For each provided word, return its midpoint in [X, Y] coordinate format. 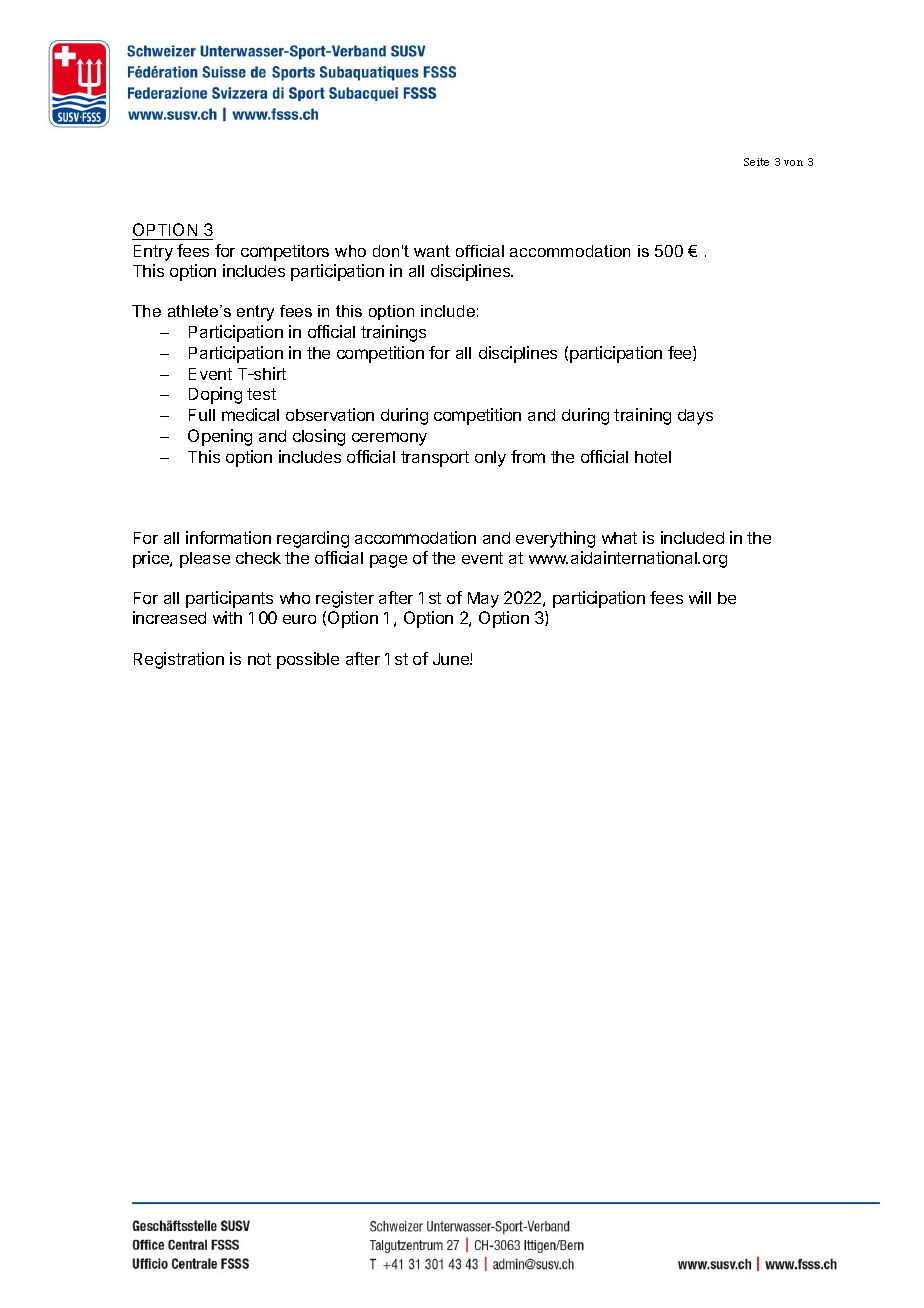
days [695, 417]
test [261, 394]
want [432, 251]
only [490, 459]
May [483, 600]
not [259, 659]
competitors [285, 253]
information [228, 537]
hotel [653, 457]
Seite [756, 162]
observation [330, 414]
